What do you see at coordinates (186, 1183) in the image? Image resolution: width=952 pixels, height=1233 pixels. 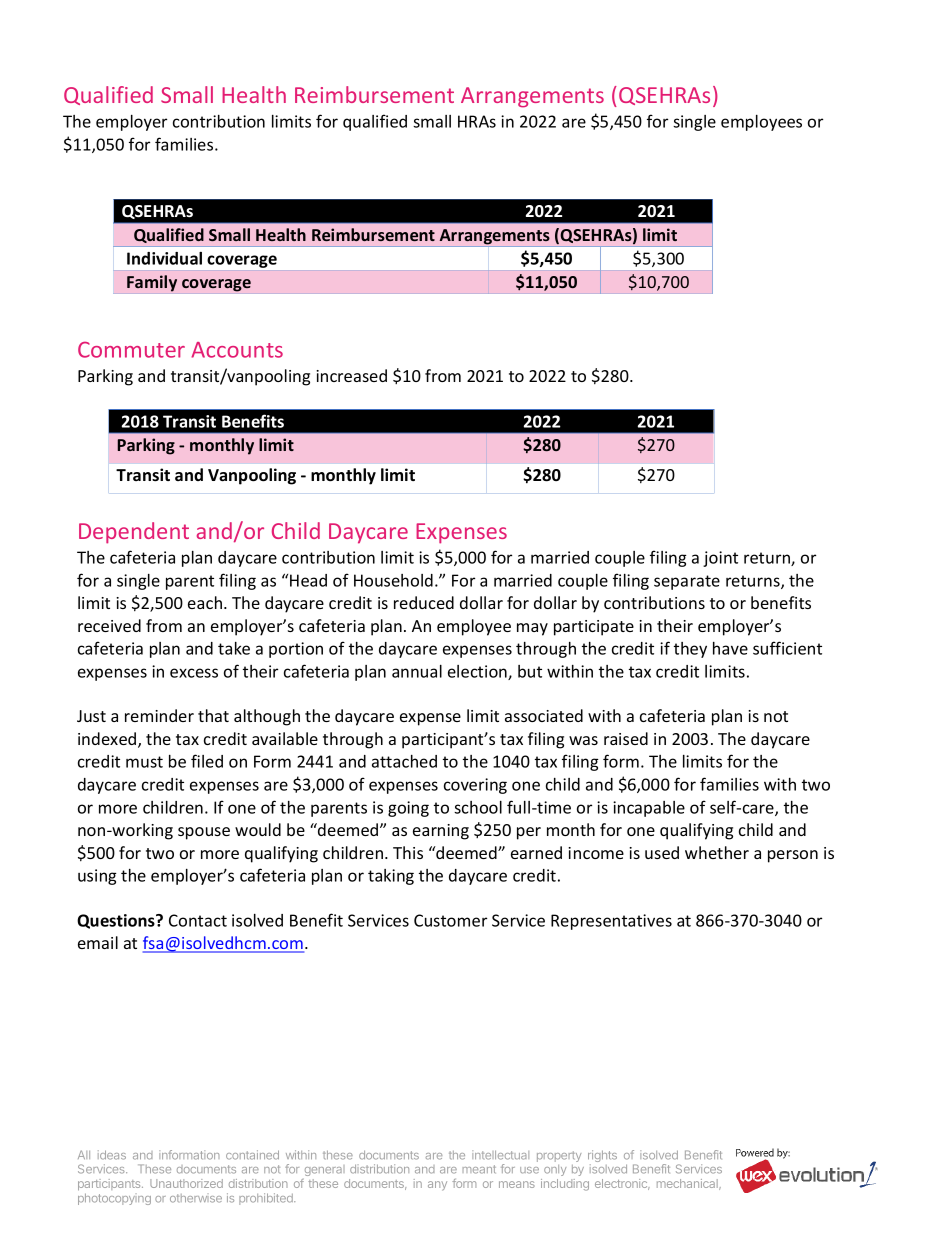 I see `Unauthorized` at bounding box center [186, 1183].
